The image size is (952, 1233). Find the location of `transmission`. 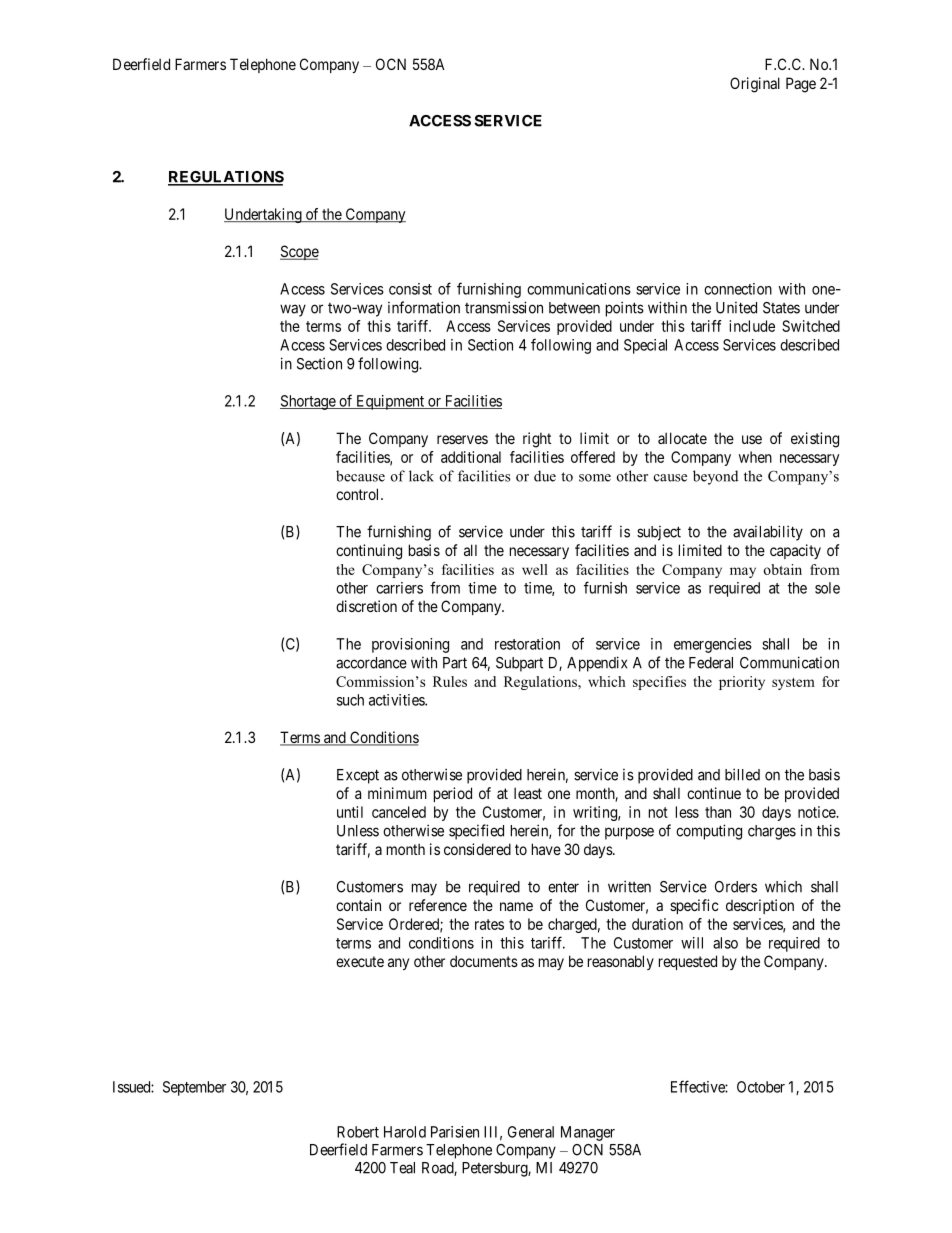

transmission is located at coordinates (504, 307).
